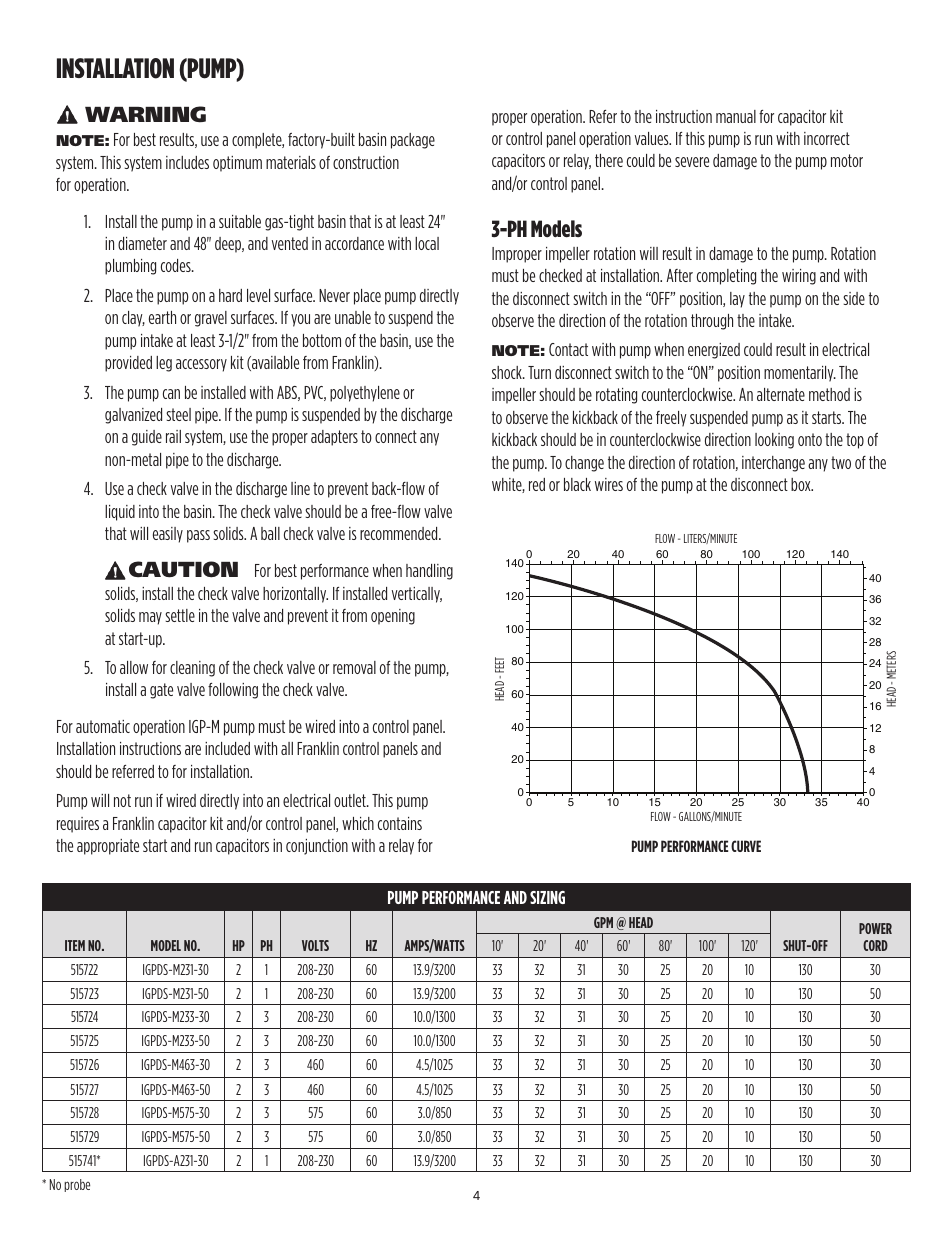  Describe the element at coordinates (393, 617) in the screenshot. I see `opening` at that location.
